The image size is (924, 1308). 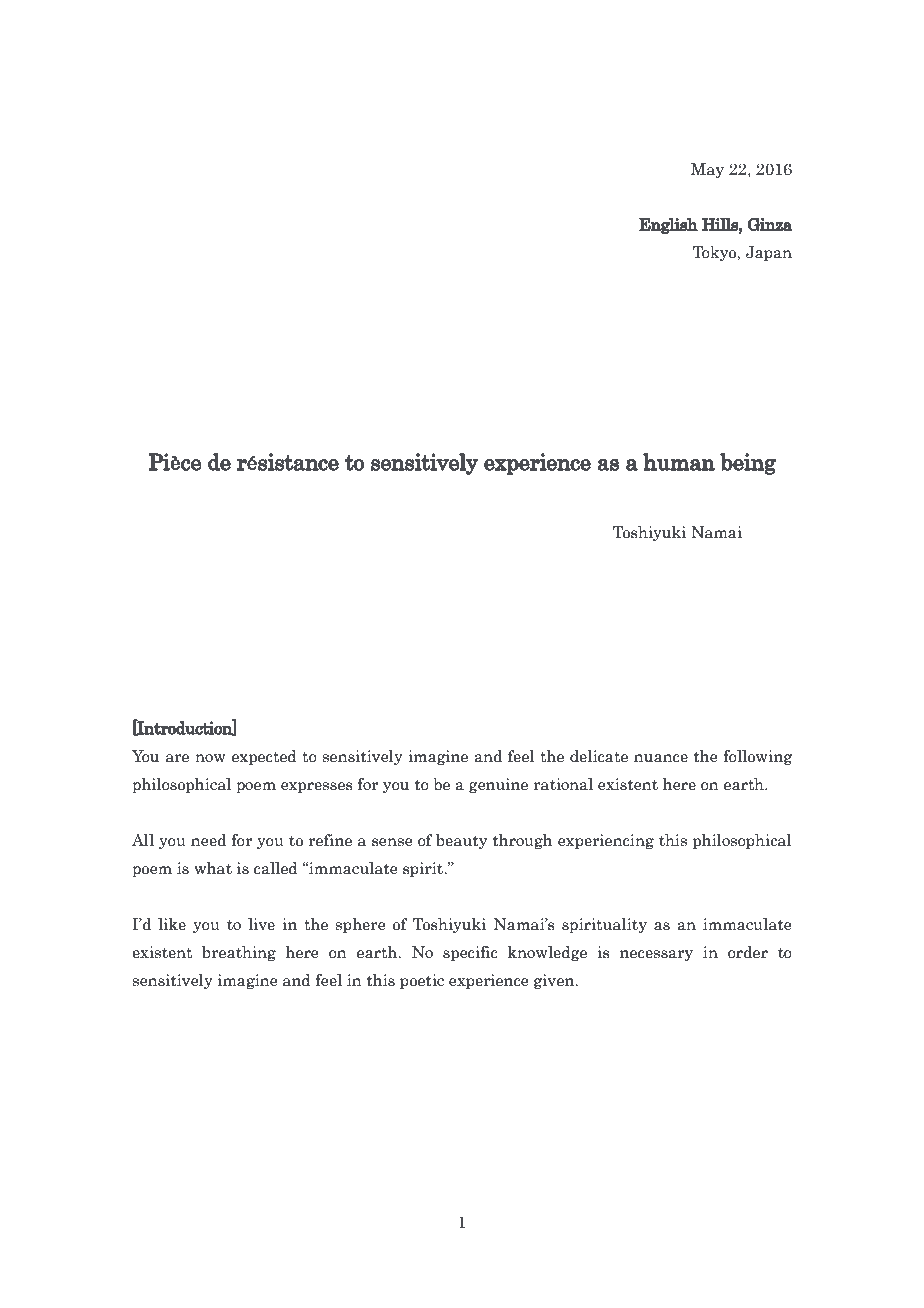 I want to click on May, so click(x=707, y=170).
